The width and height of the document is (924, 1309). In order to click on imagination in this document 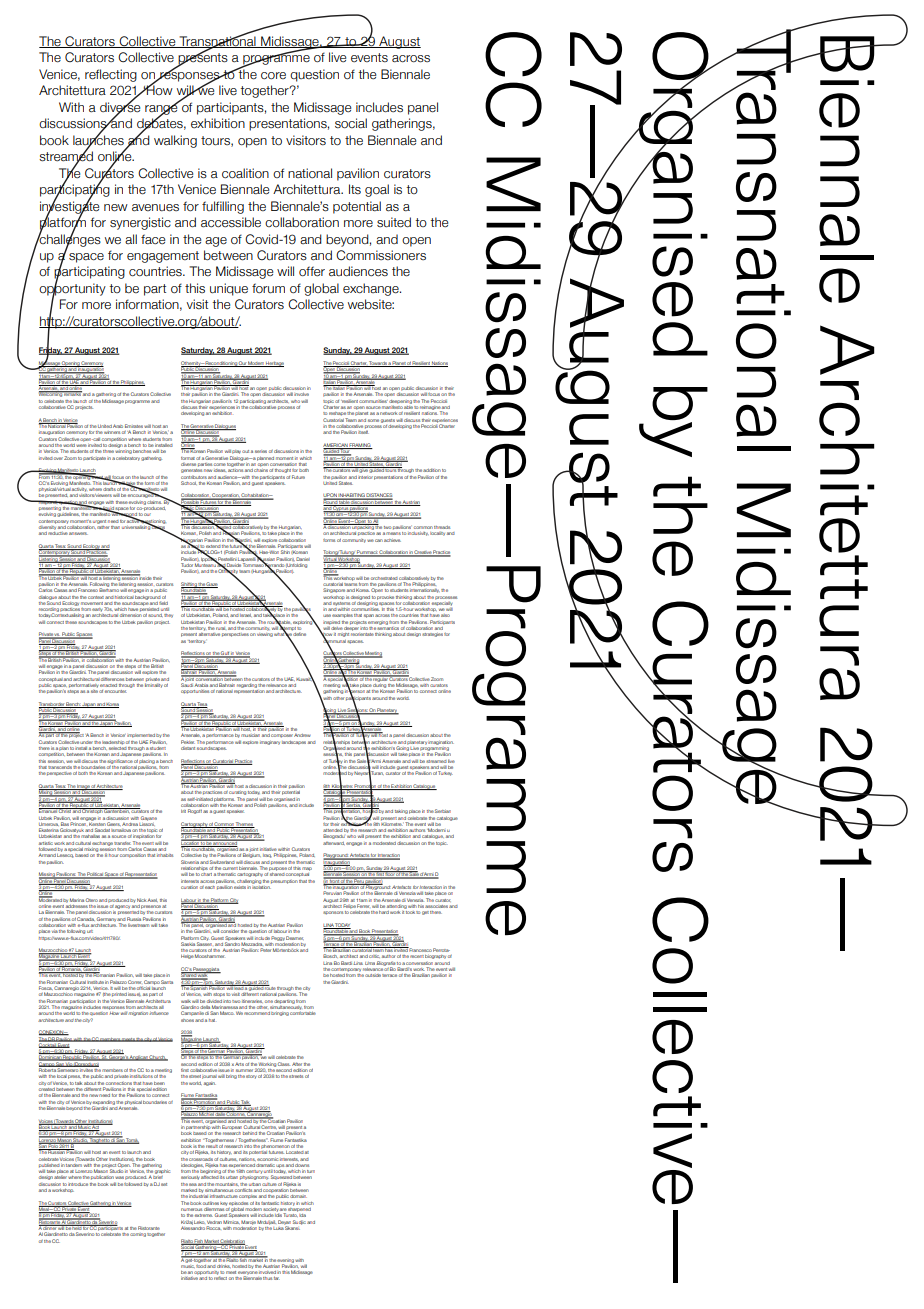, I will do `click(441, 742)`.
